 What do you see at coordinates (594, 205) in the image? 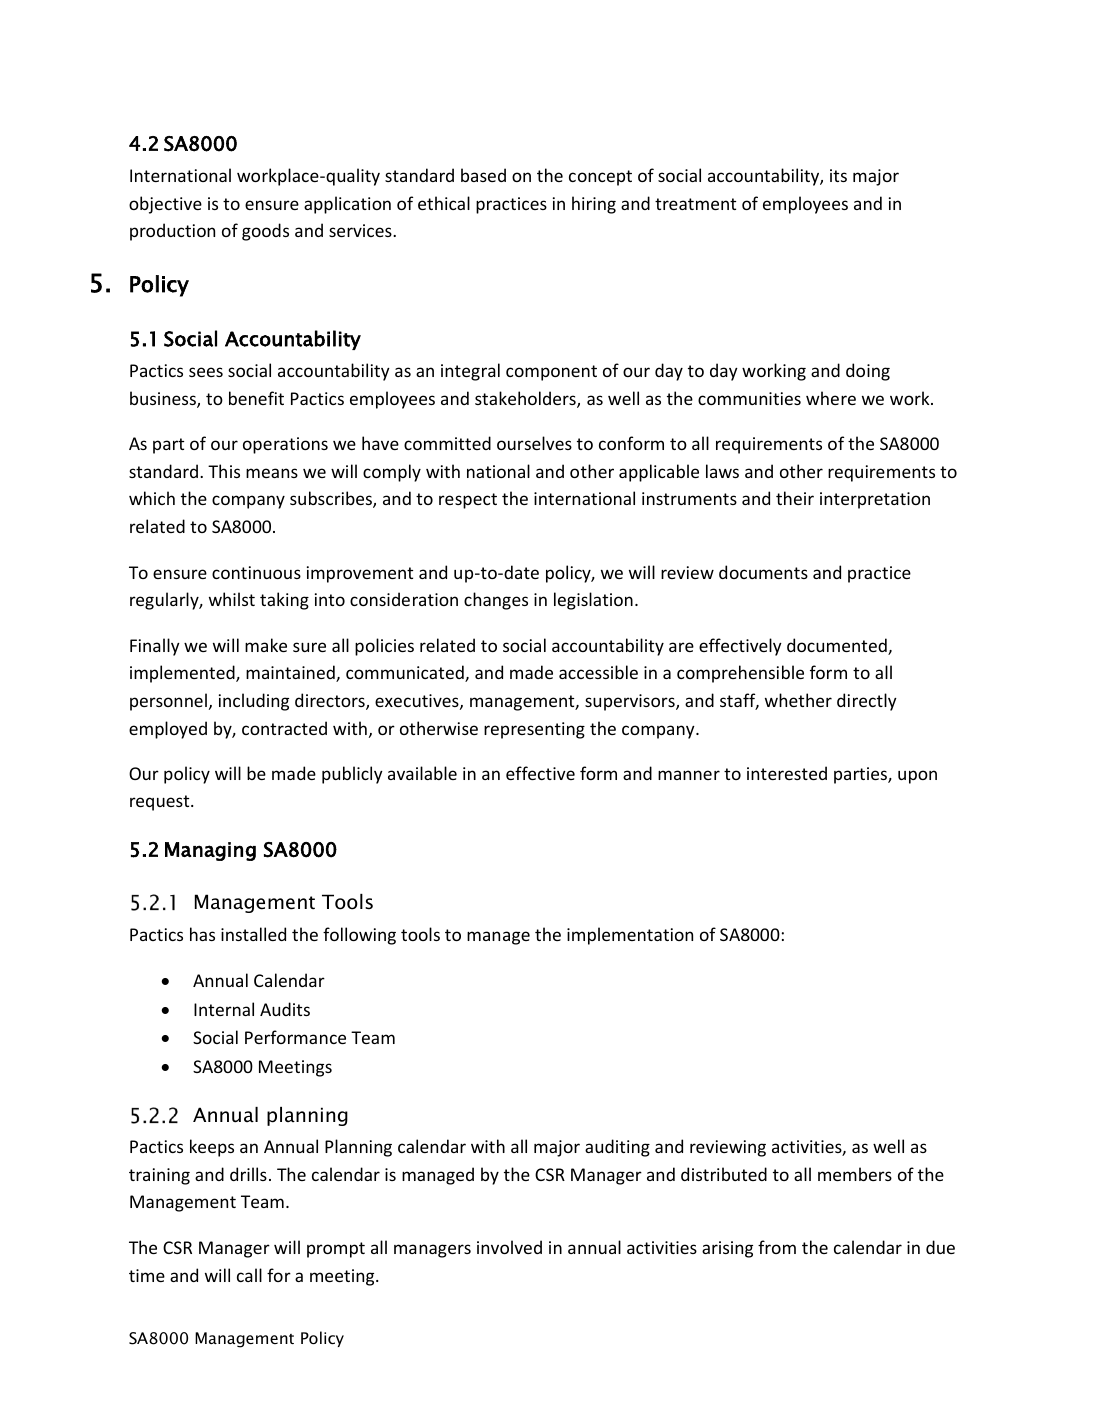
I see `hiring` at bounding box center [594, 205].
